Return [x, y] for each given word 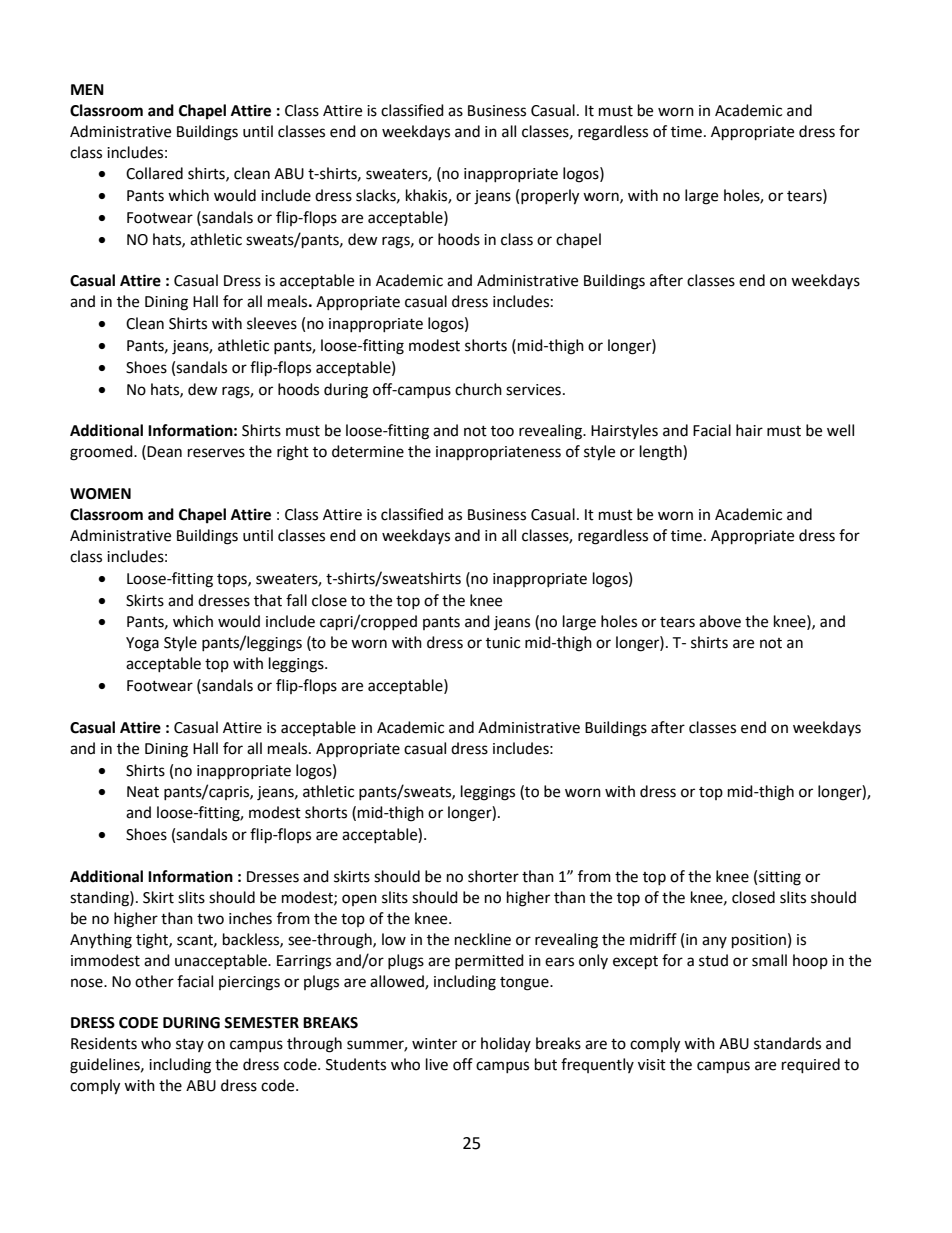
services [533, 390]
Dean [164, 452]
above [720, 621]
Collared [154, 173]
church [478, 389]
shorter [493, 876]
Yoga [142, 644]
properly [550, 197]
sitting [780, 878]
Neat [143, 792]
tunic [503, 643]
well [840, 430]
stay [190, 1045]
